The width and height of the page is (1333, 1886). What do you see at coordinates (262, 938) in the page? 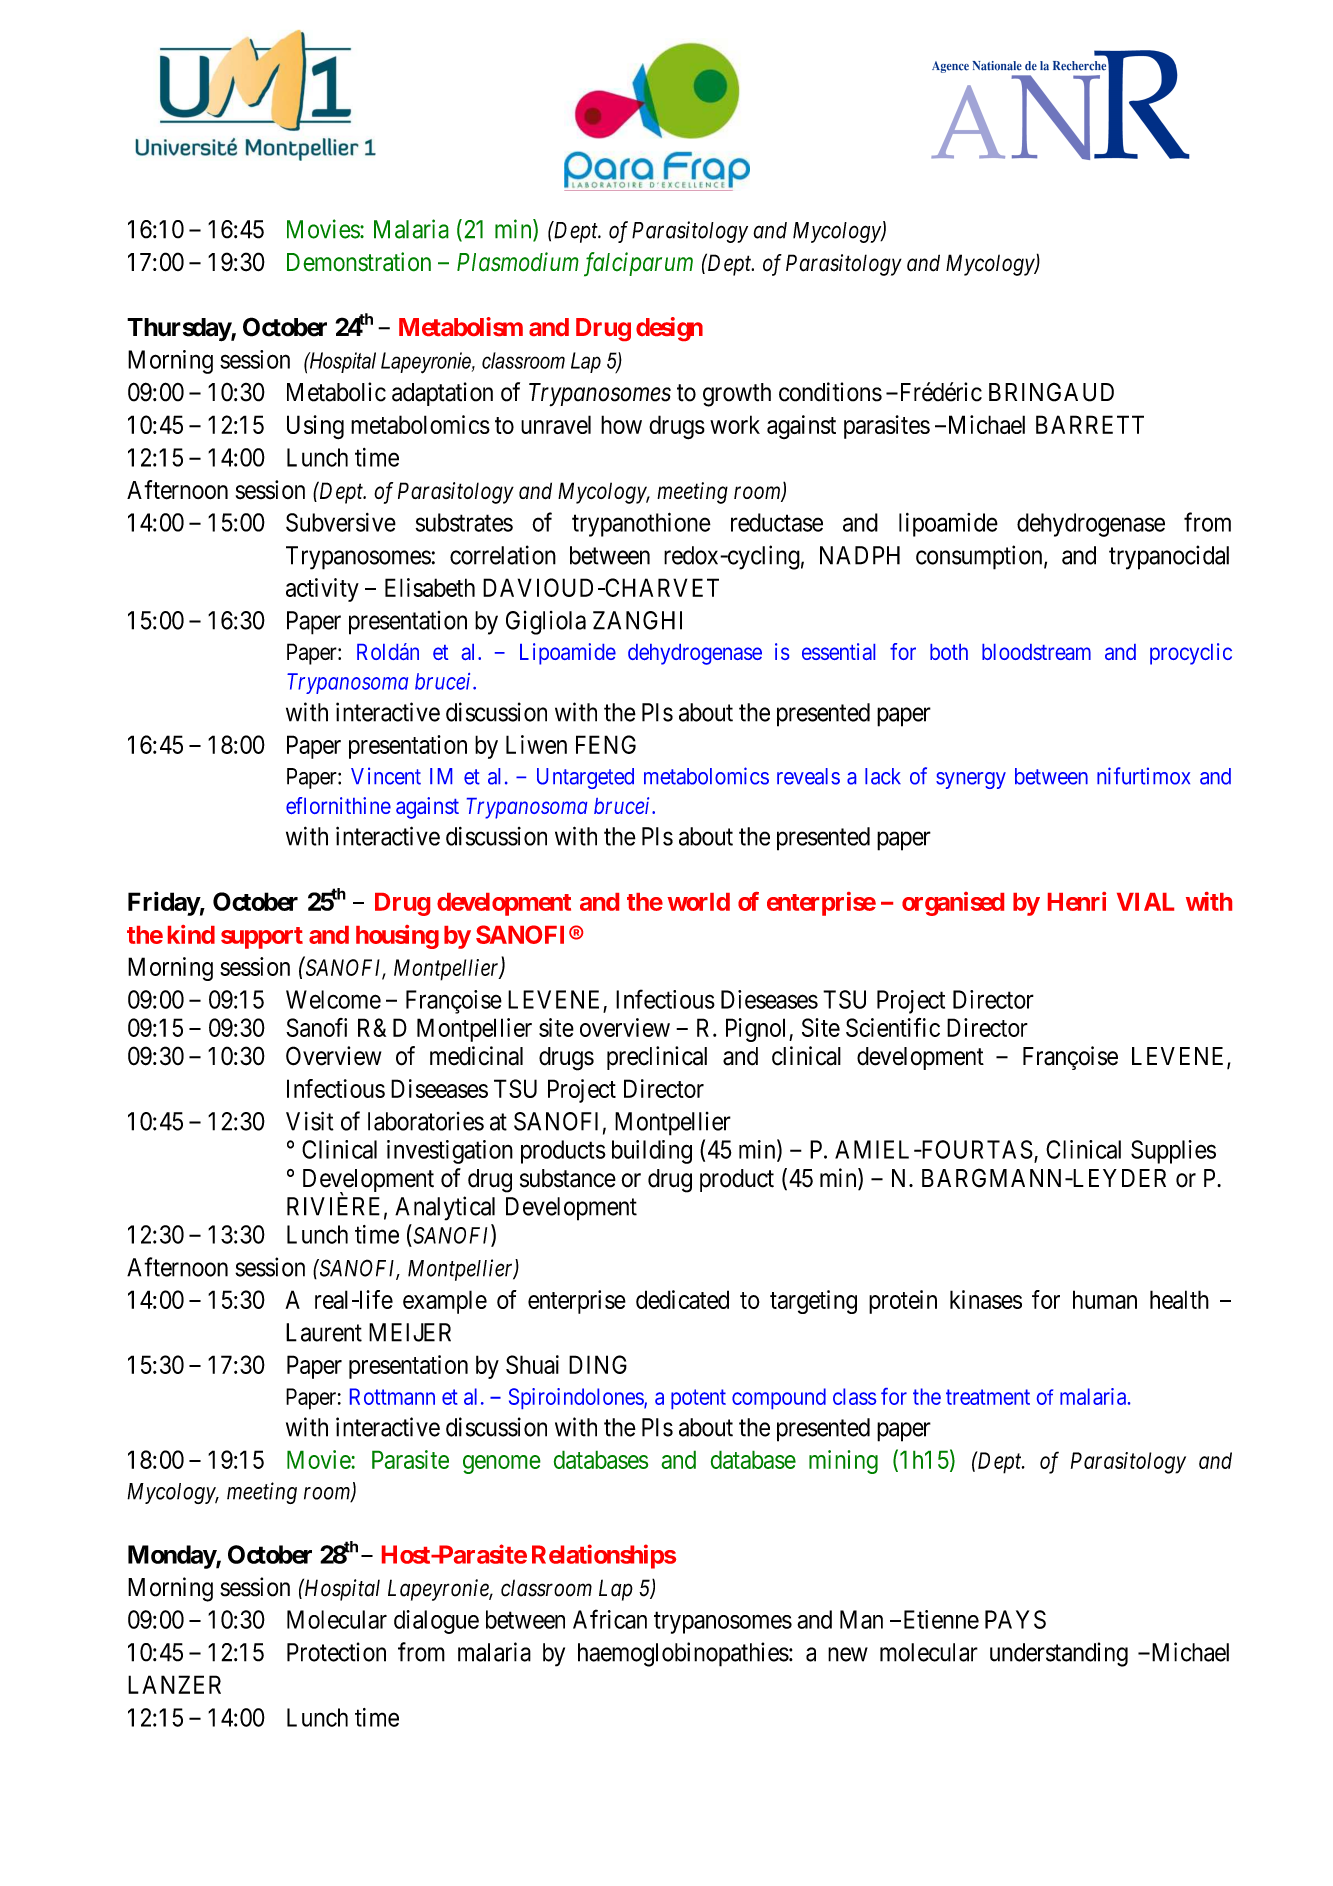
I see `support` at bounding box center [262, 938].
